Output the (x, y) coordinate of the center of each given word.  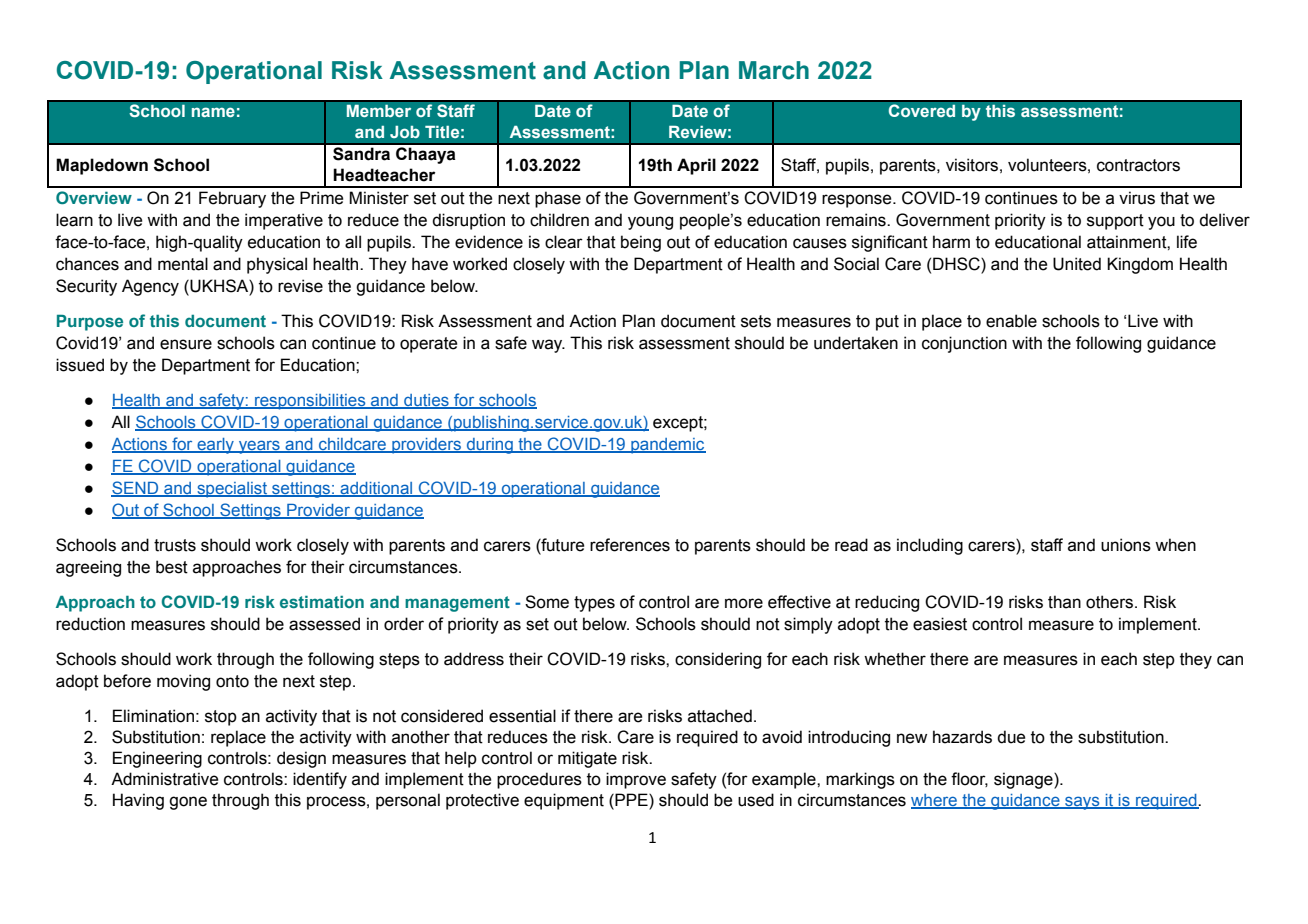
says (1082, 803)
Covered (922, 111)
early (215, 446)
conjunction (964, 344)
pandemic (667, 446)
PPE (631, 799)
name (213, 112)
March (774, 70)
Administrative (164, 779)
